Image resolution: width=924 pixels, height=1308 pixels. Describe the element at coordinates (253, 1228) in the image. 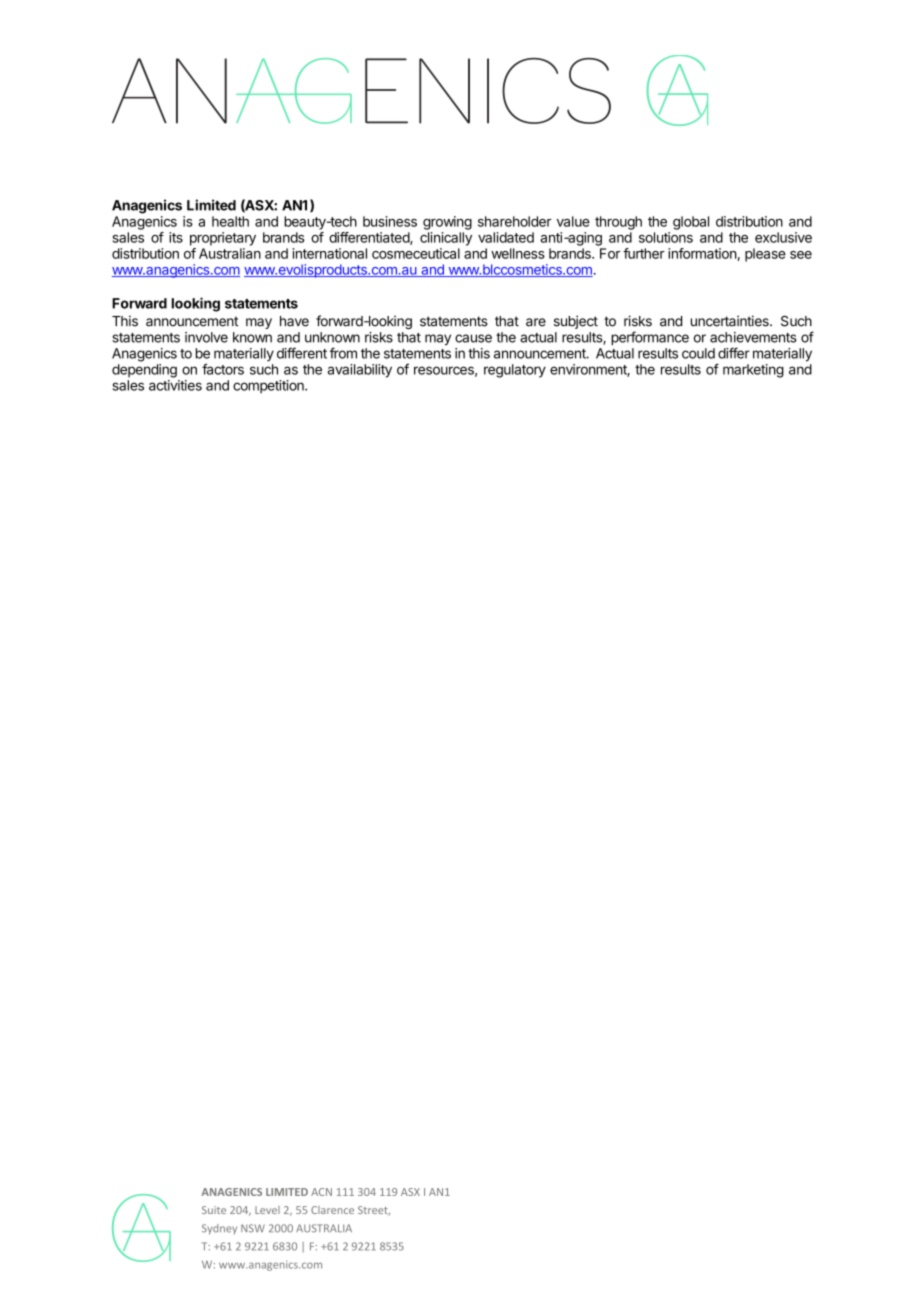

I see `NSW` at that location.
